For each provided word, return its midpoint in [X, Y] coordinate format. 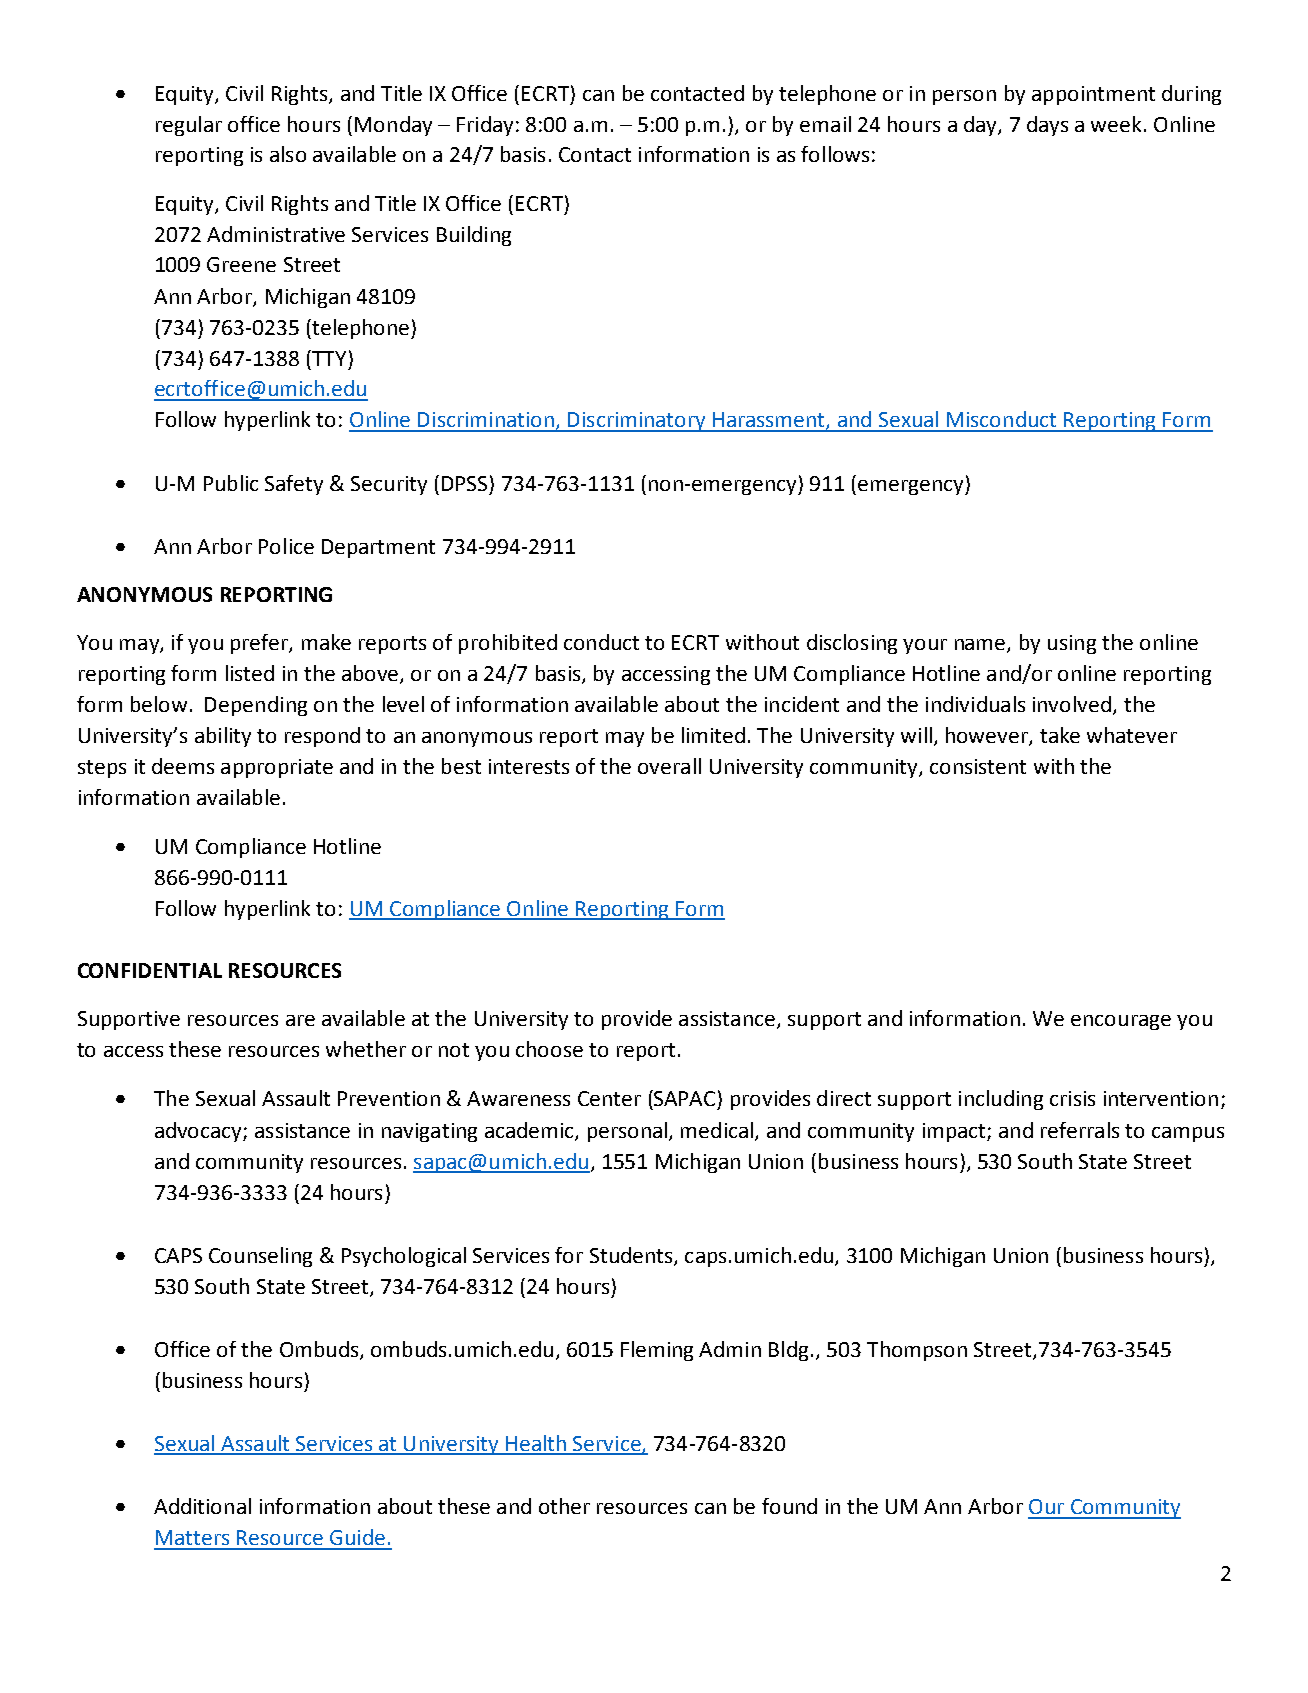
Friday [485, 126]
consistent [978, 766]
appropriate [277, 768]
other [564, 1506]
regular [189, 126]
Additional [202, 1506]
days [1047, 126]
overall [669, 766]
